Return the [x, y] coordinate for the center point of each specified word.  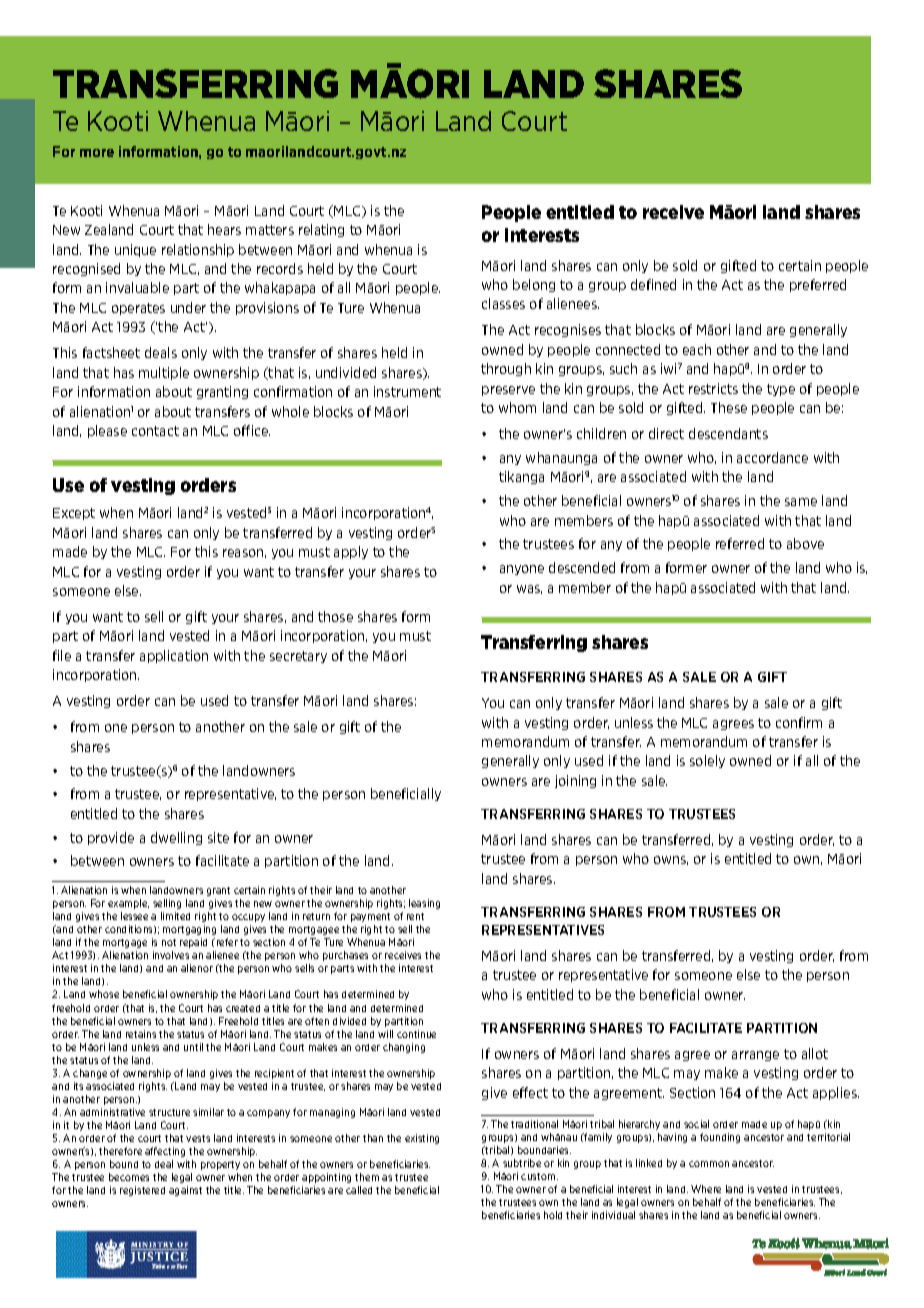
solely [707, 761]
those [335, 616]
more [97, 153]
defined [653, 284]
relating [321, 230]
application [174, 656]
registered [142, 1191]
